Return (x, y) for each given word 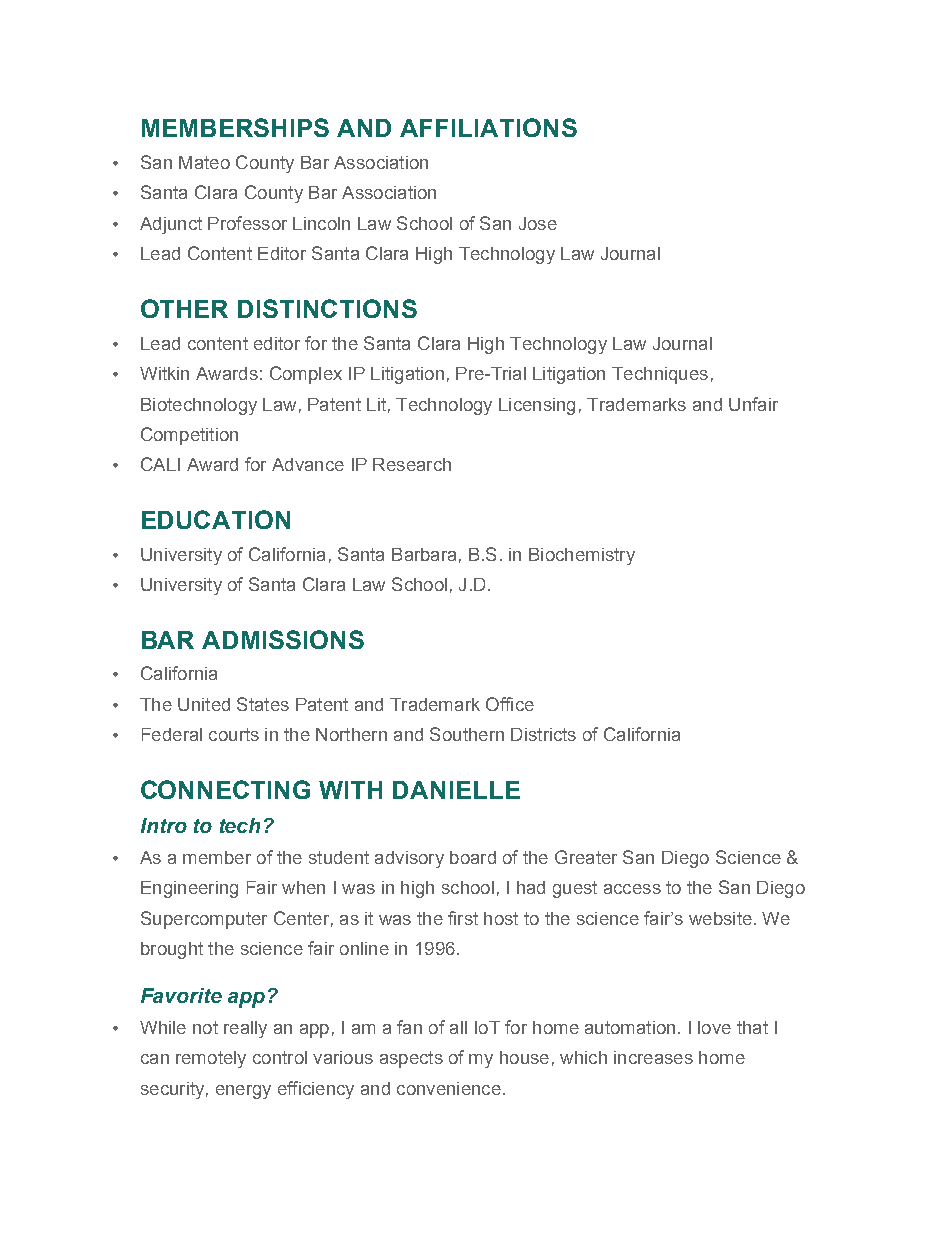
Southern (467, 734)
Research (412, 464)
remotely (211, 1059)
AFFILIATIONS (488, 127)
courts (234, 734)
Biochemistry (582, 556)
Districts (543, 734)
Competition (189, 436)
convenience (449, 1088)
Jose (538, 223)
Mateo (204, 162)
